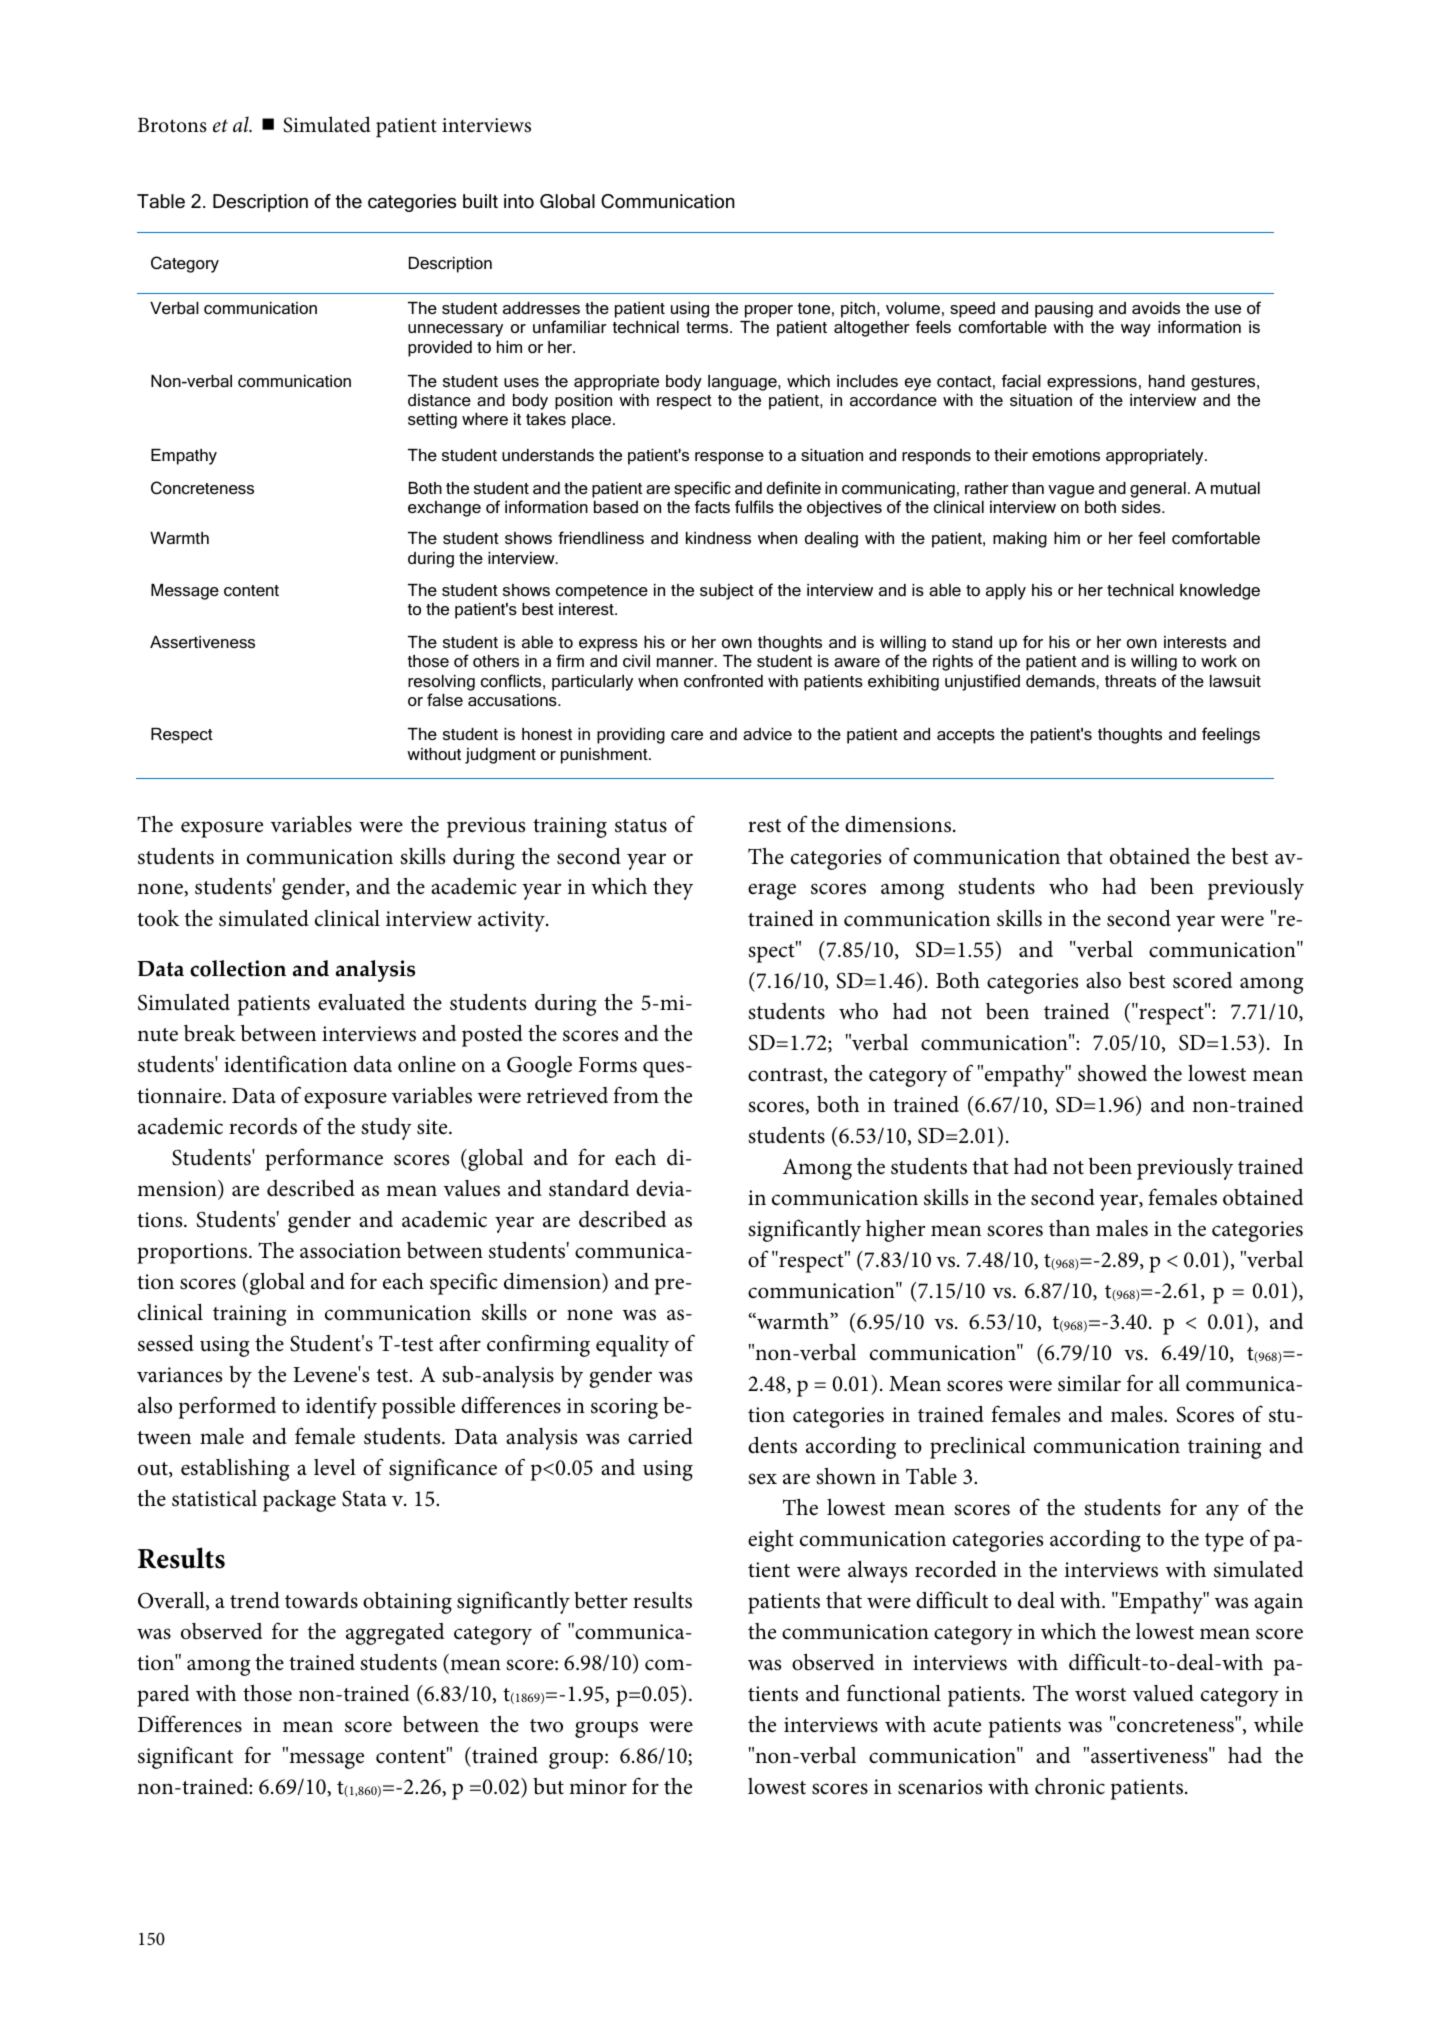 This screenshot has width=1441, height=2038. Describe the element at coordinates (395, 1634) in the screenshot. I see `aggregated` at that location.
